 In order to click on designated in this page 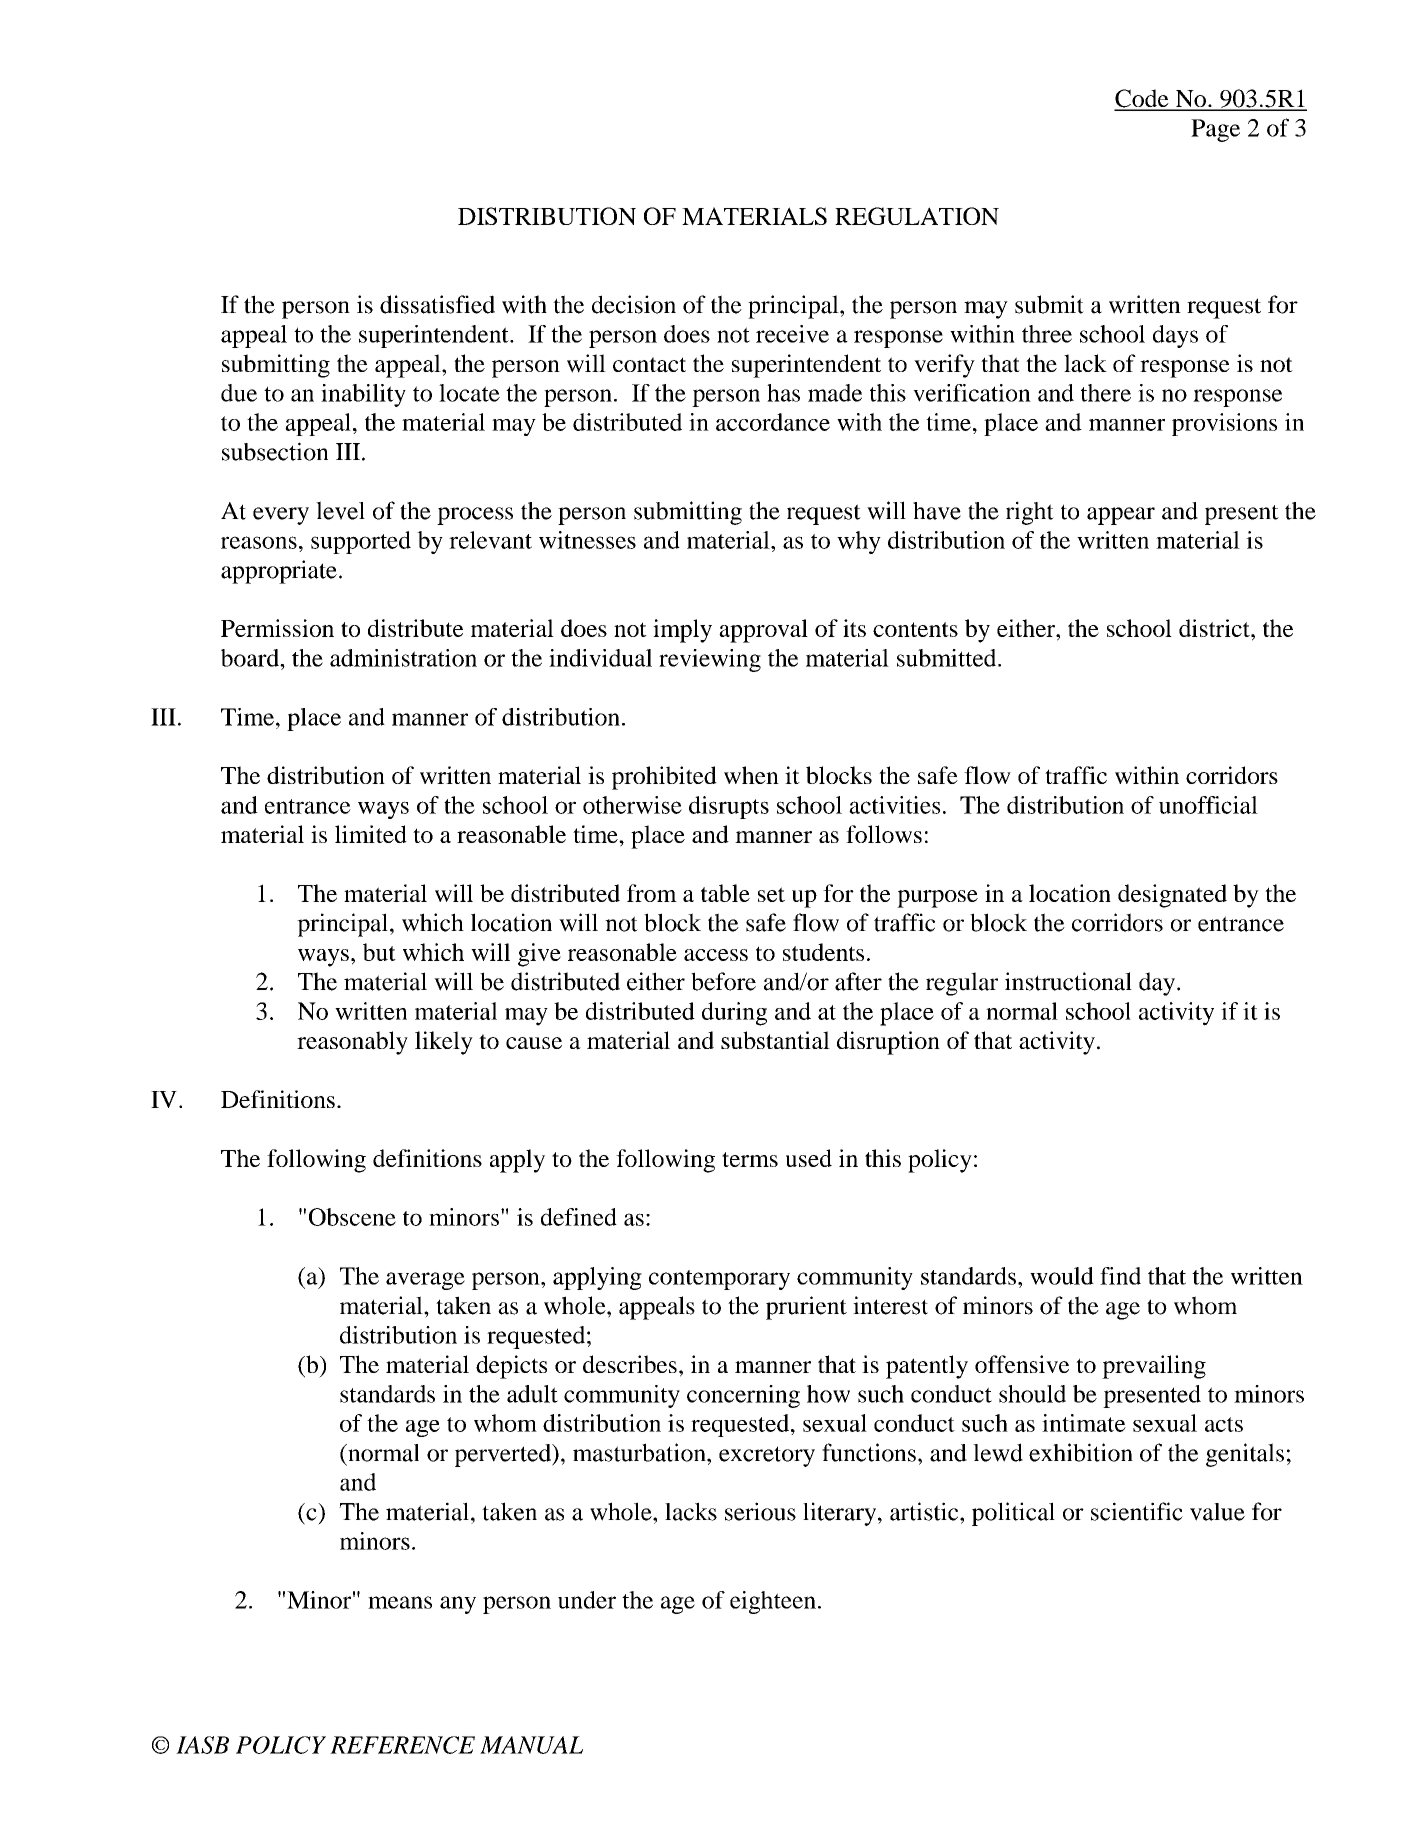, I will do `click(1172, 896)`.
